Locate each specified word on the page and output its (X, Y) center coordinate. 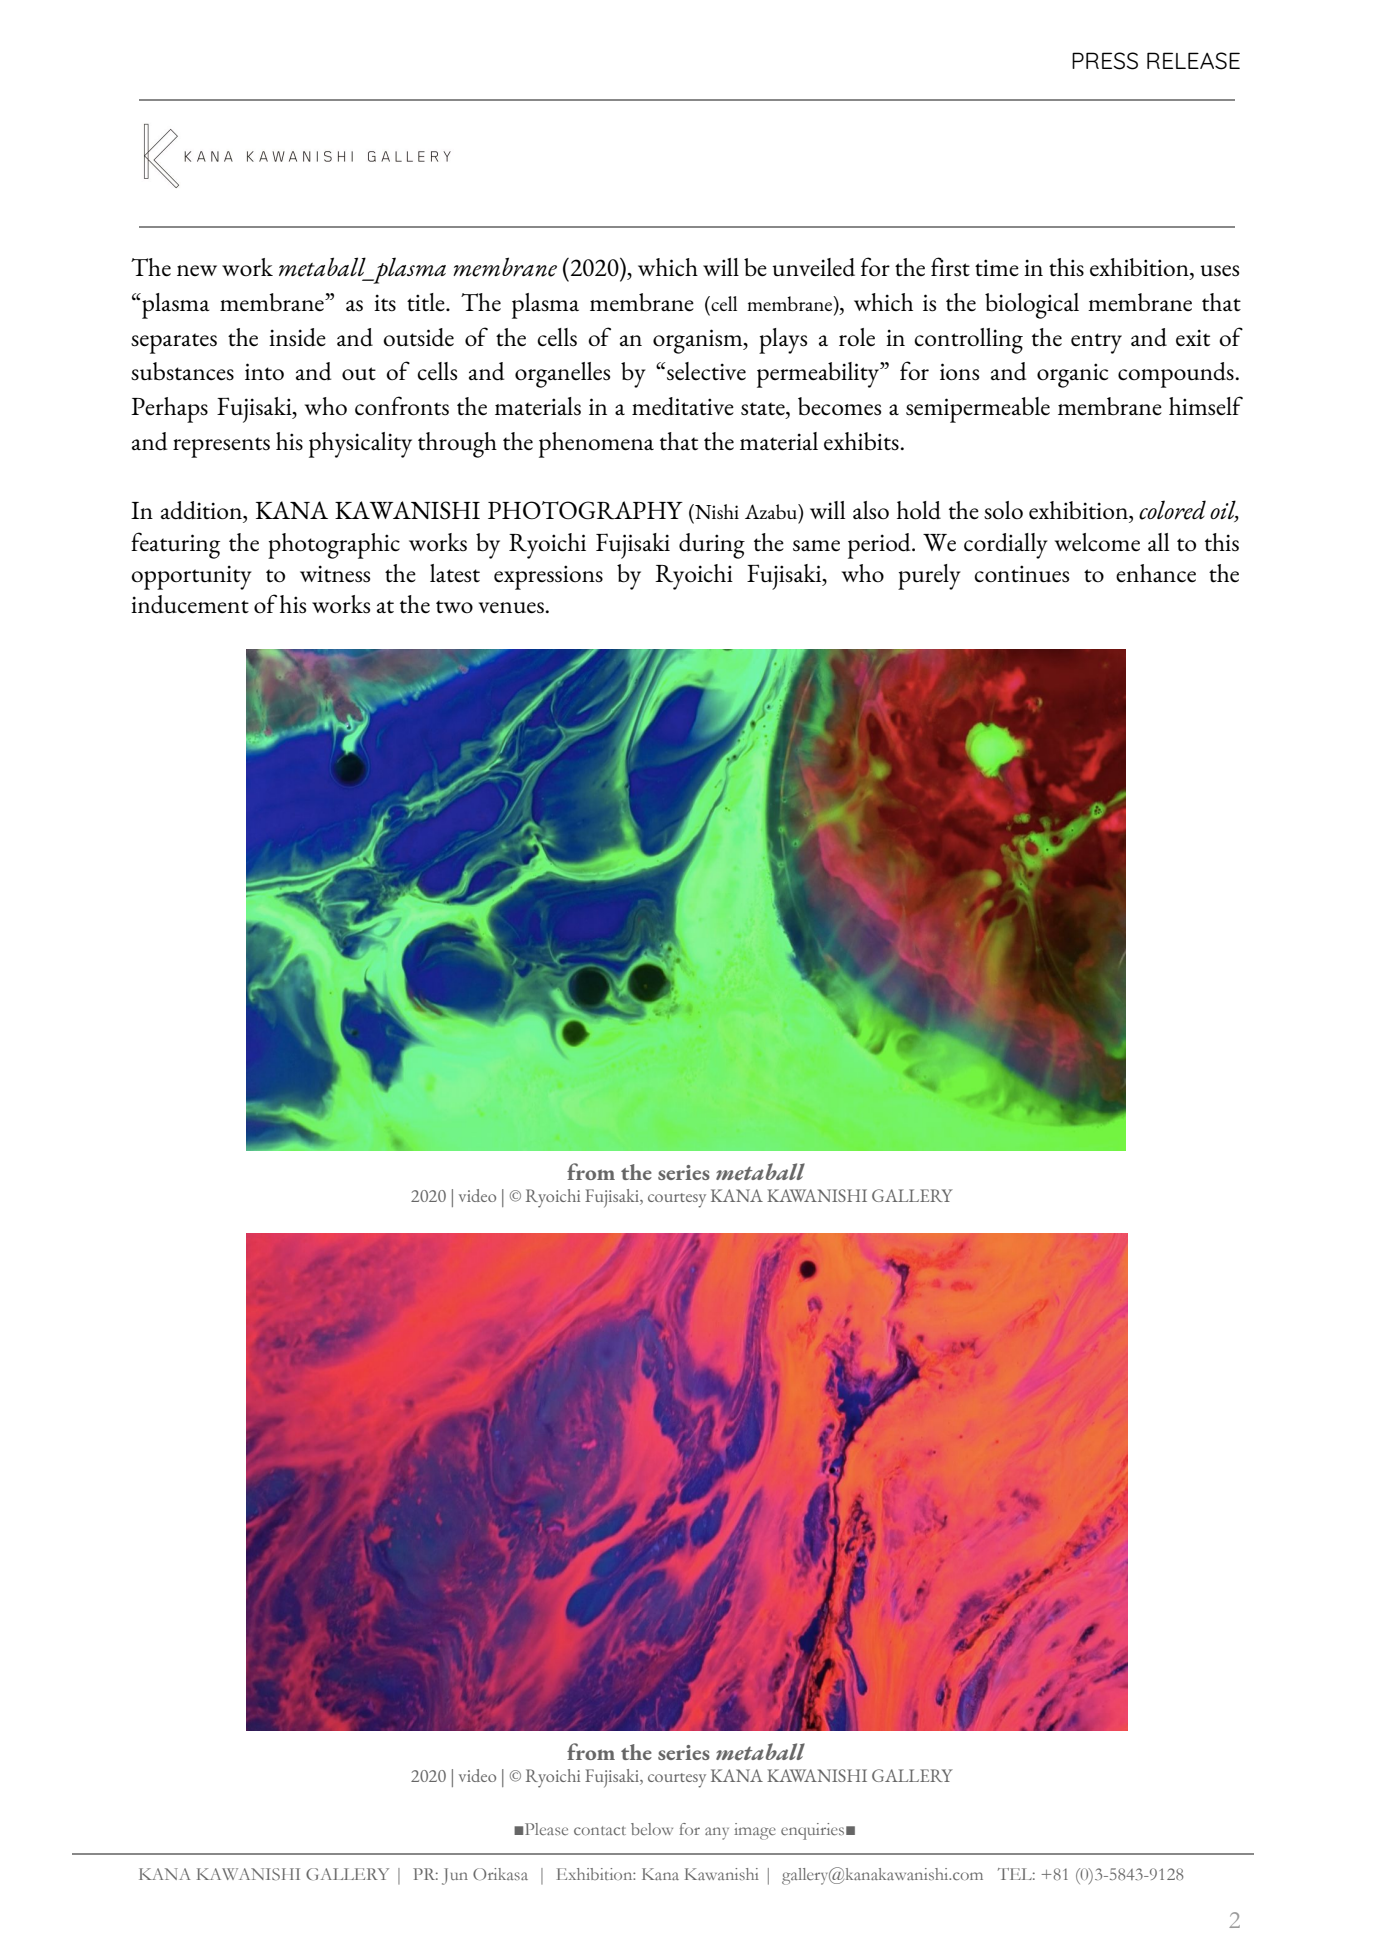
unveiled (813, 267)
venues (512, 608)
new (197, 270)
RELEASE (1193, 61)
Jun (455, 1876)
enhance (1156, 573)
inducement (190, 604)
